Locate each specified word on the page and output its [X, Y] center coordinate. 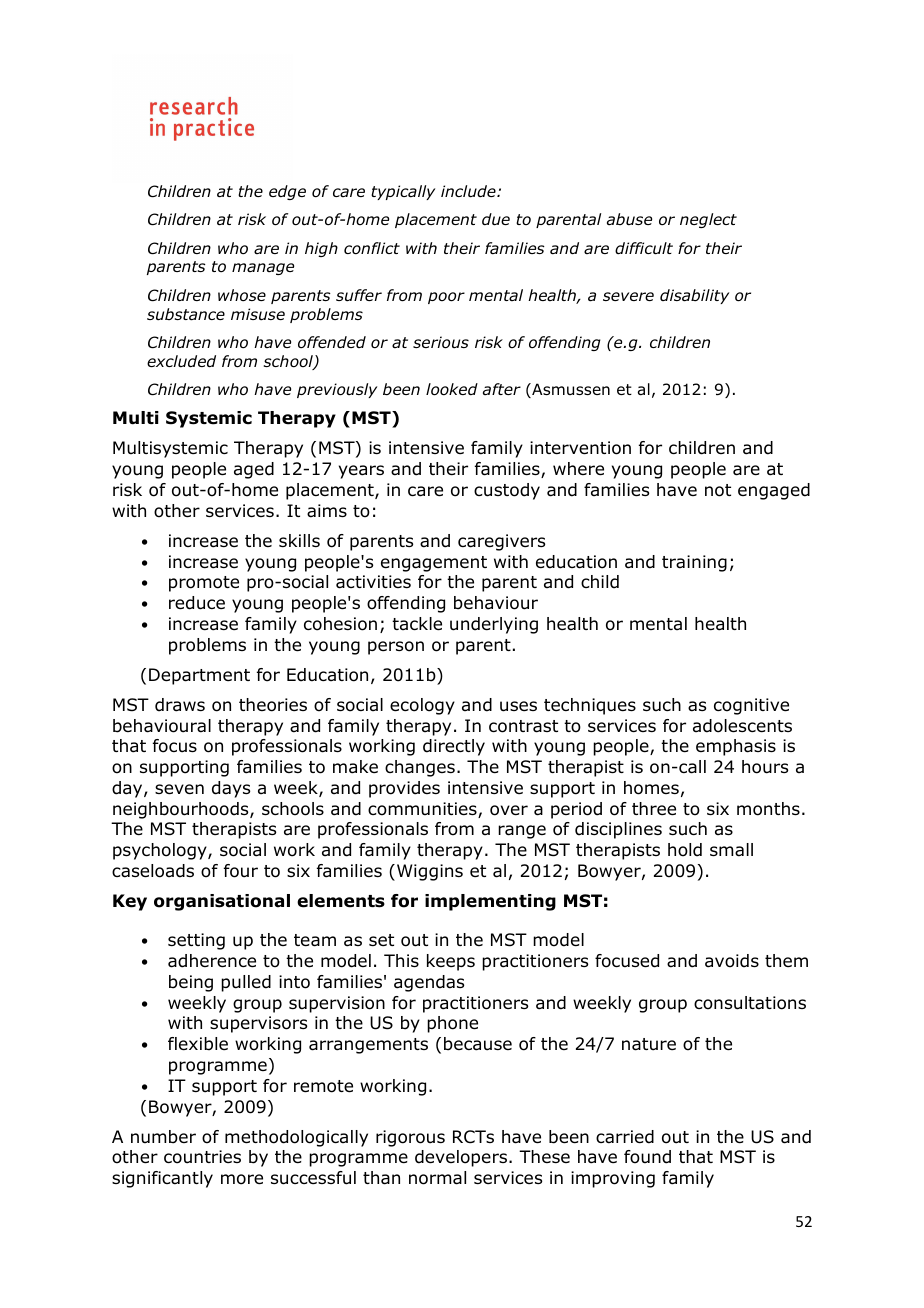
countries [202, 1157]
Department [199, 676]
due [496, 219]
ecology [422, 706]
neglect [708, 220]
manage [263, 269]
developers [461, 1158]
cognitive [751, 706]
